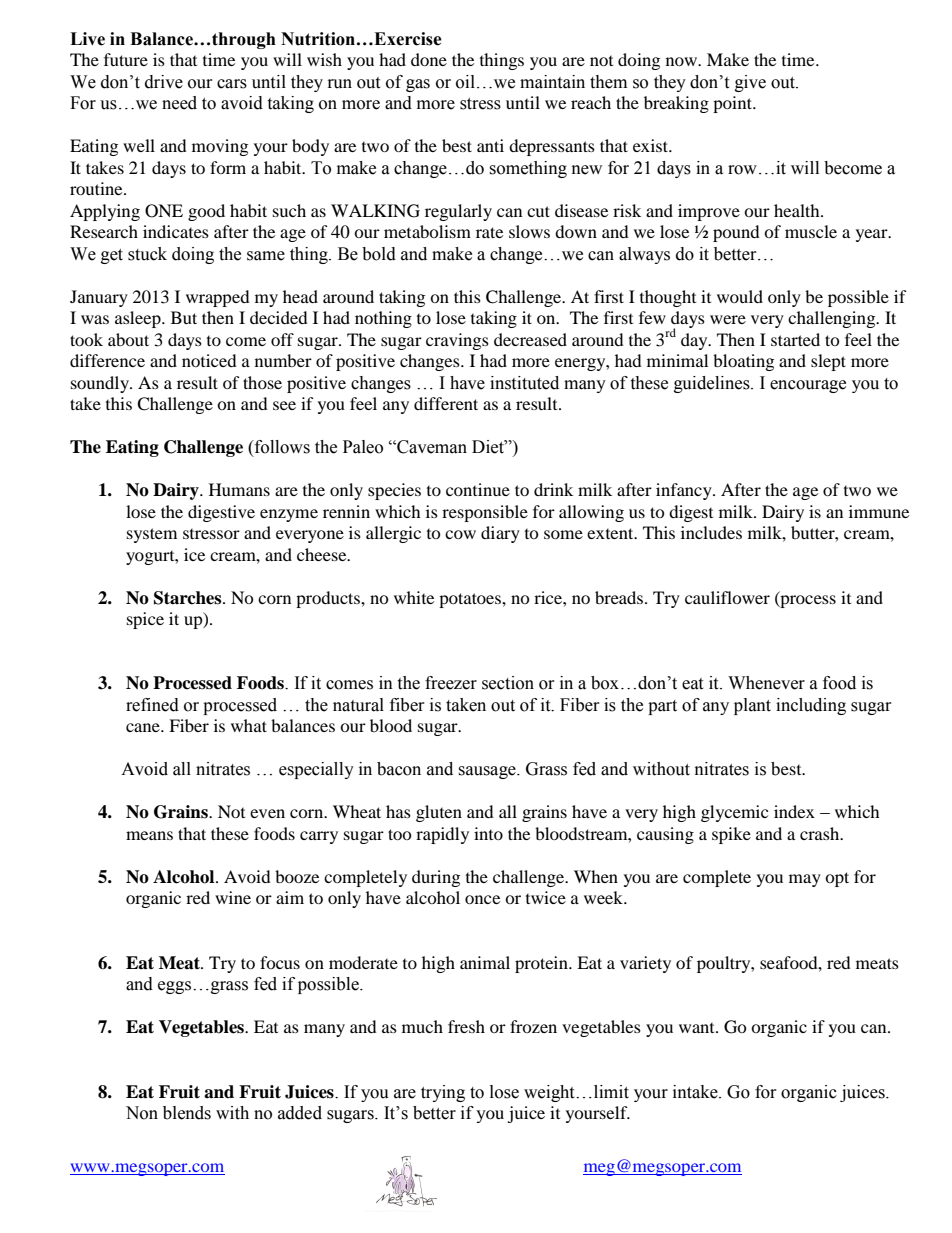 The height and width of the screenshot is (1233, 952). Describe the element at coordinates (429, 59) in the screenshot. I see `done` at that location.
